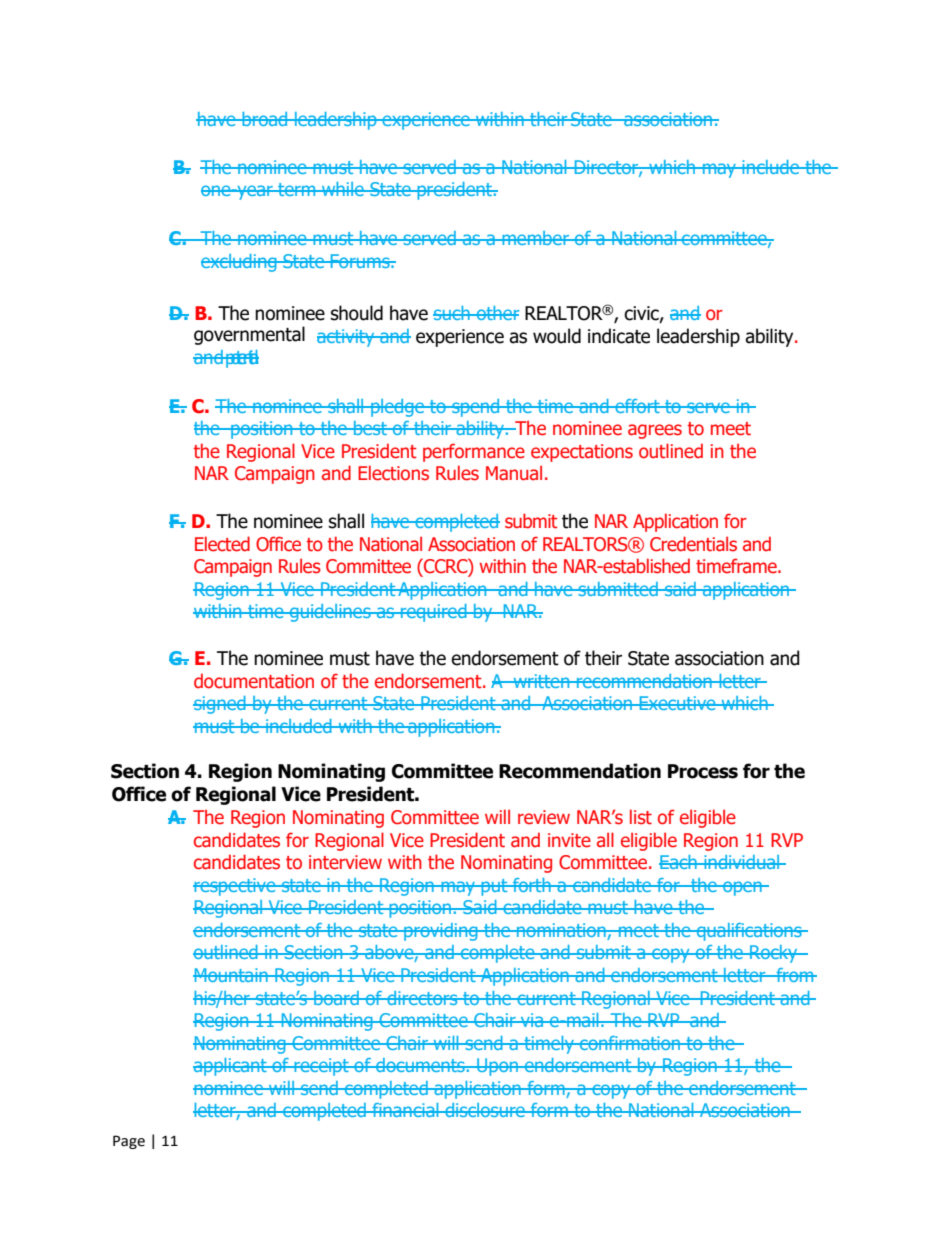 This page has width=952, height=1233. I want to click on confirmation, so click(630, 1043).
